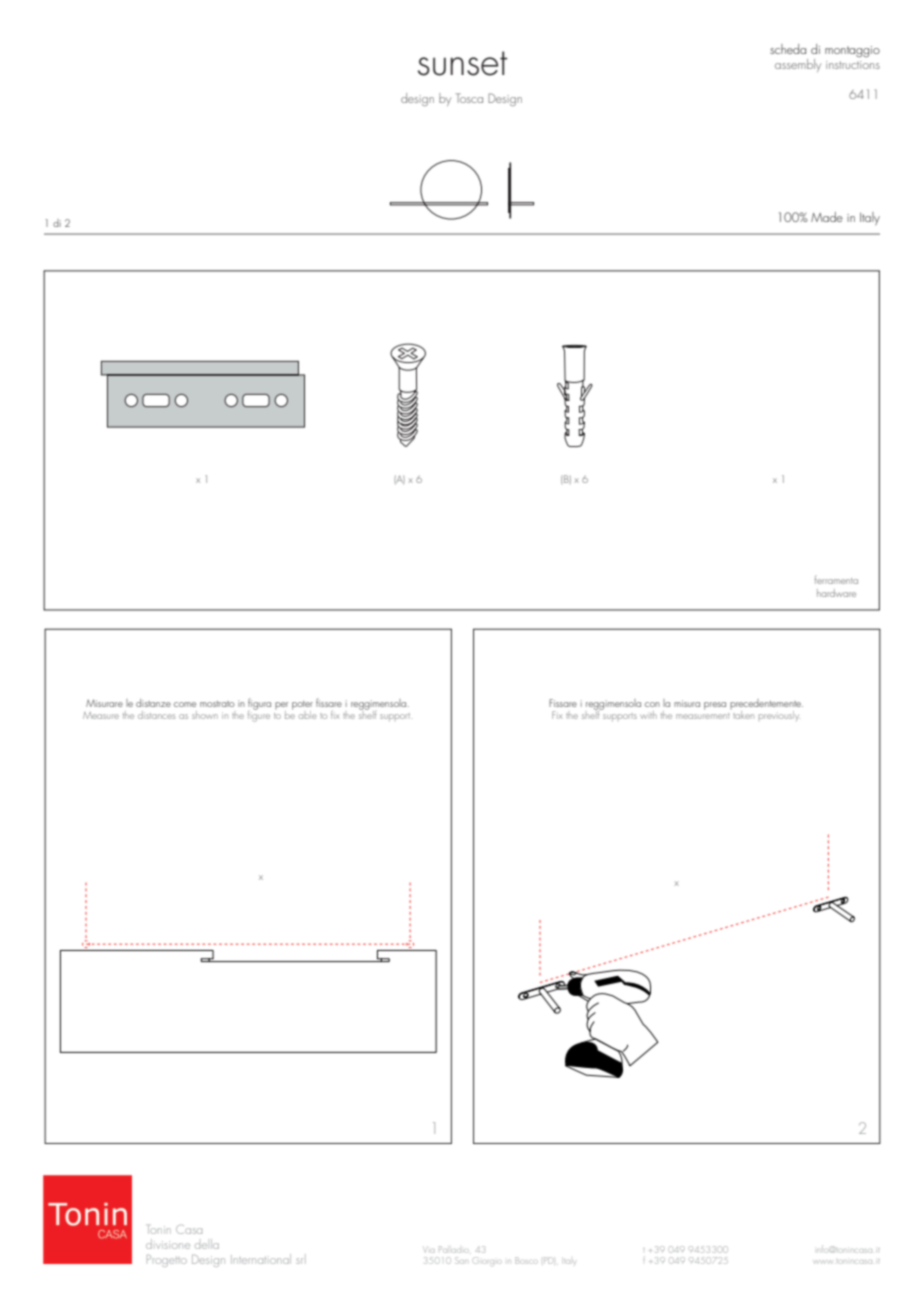 The image size is (924, 1308). I want to click on instructions, so click(853, 65).
